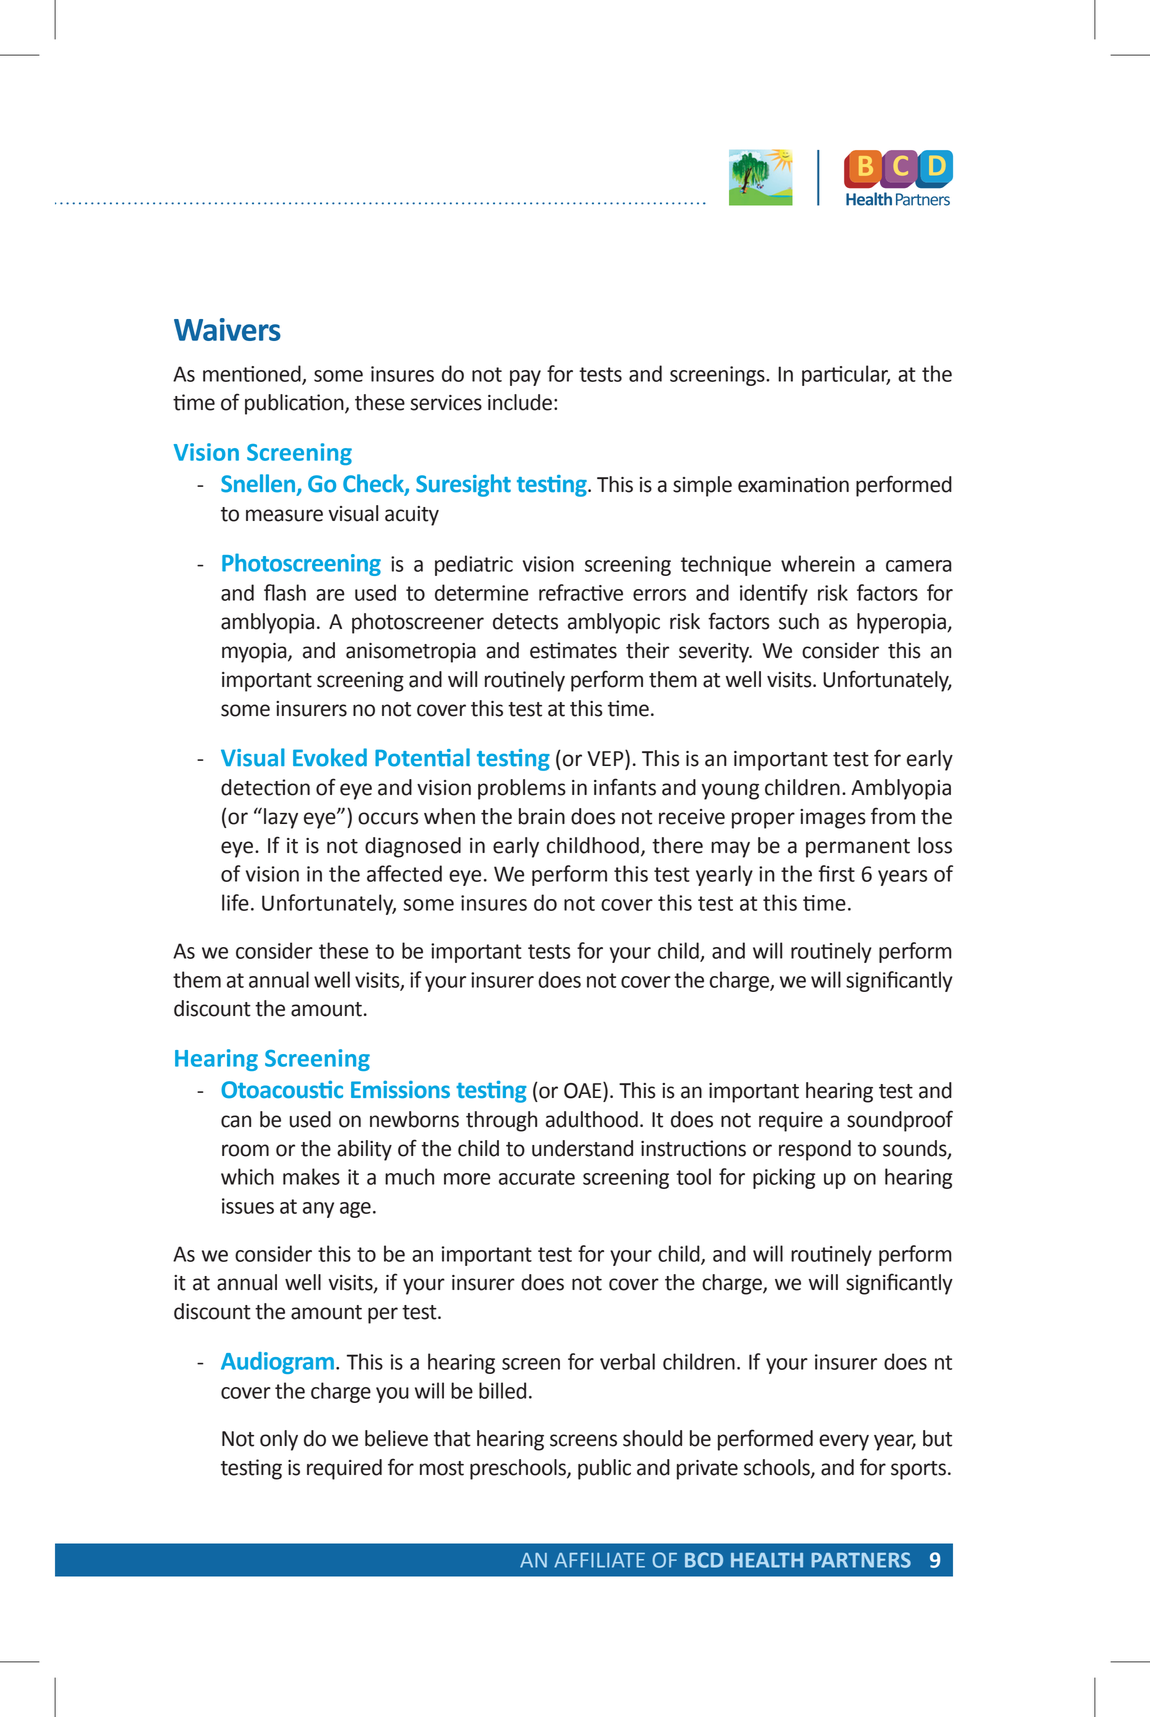  I want to click on particular, so click(846, 375).
